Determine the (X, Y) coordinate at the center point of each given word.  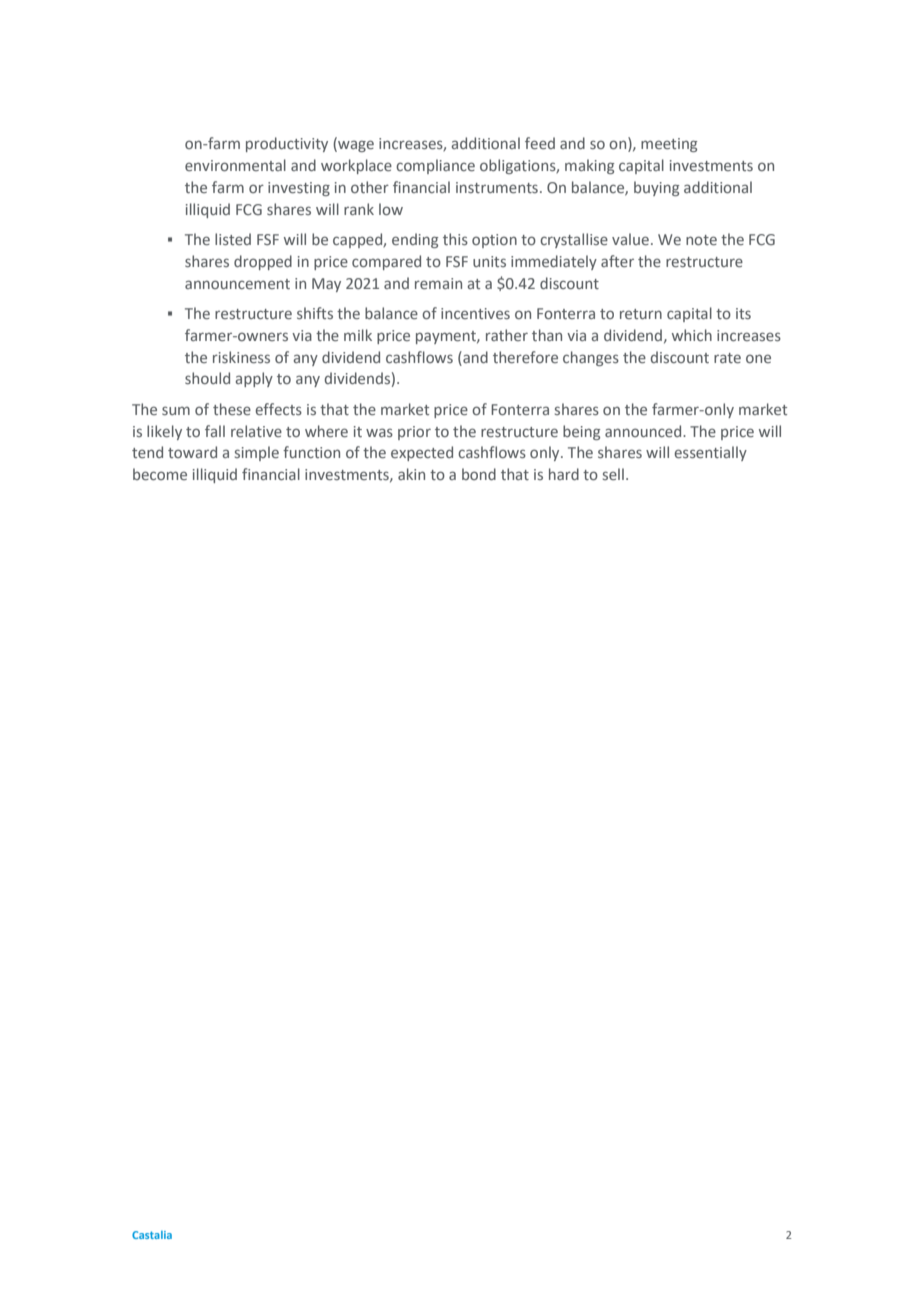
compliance (435, 166)
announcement (237, 284)
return (641, 314)
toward (192, 452)
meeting (669, 145)
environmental (235, 165)
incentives (475, 313)
